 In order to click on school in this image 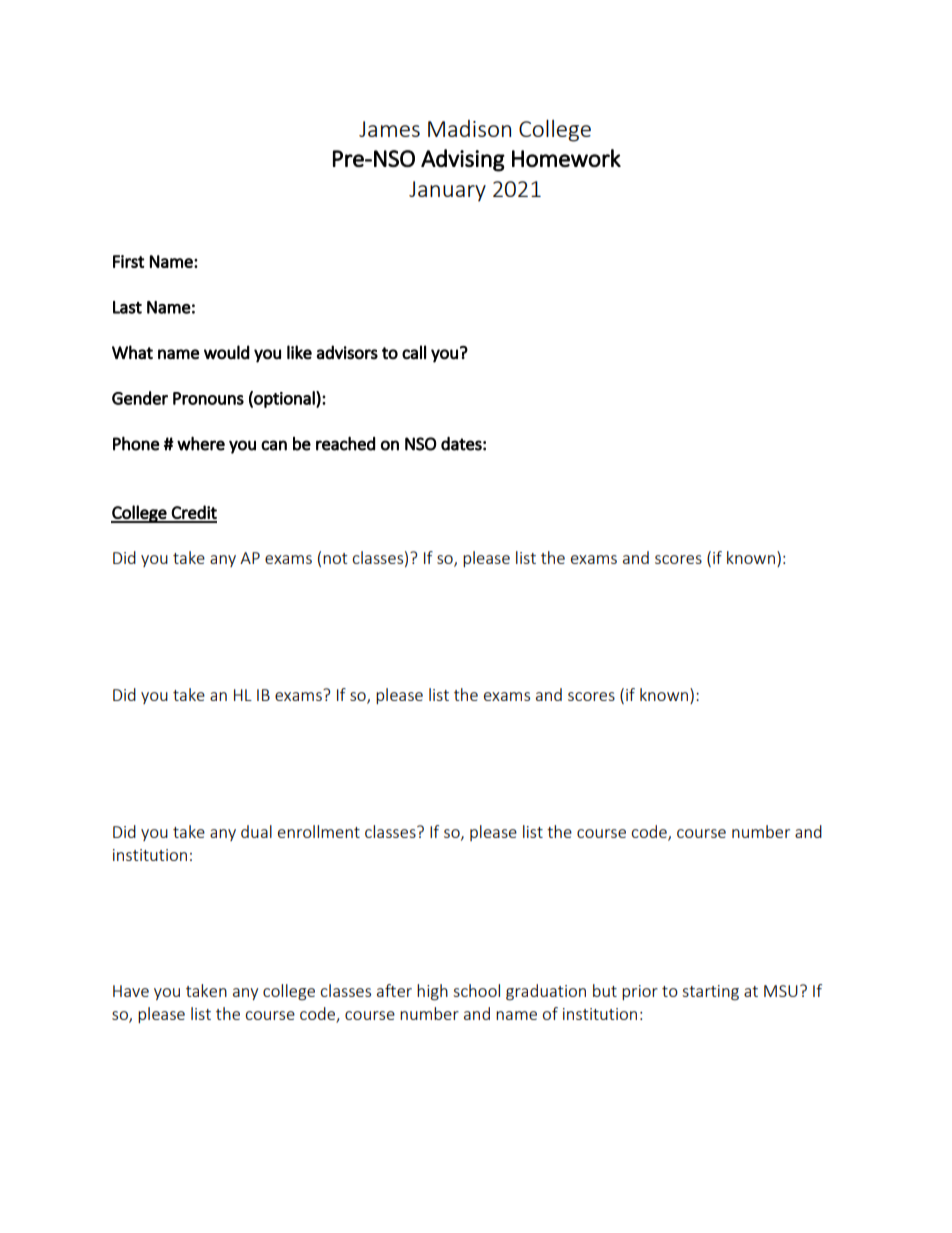, I will do `click(476, 990)`.
